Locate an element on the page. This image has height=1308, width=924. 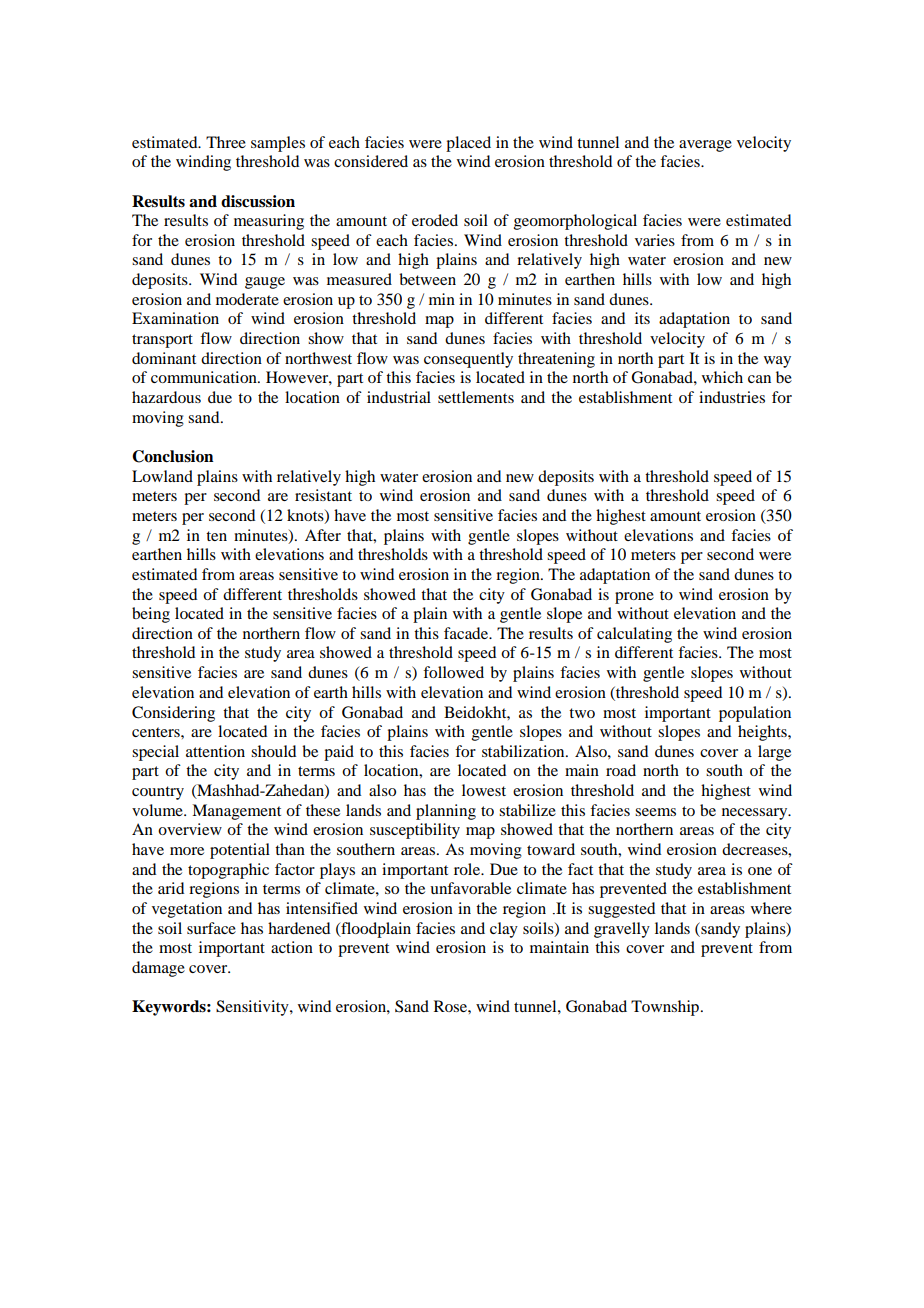
being is located at coordinates (151, 615).
